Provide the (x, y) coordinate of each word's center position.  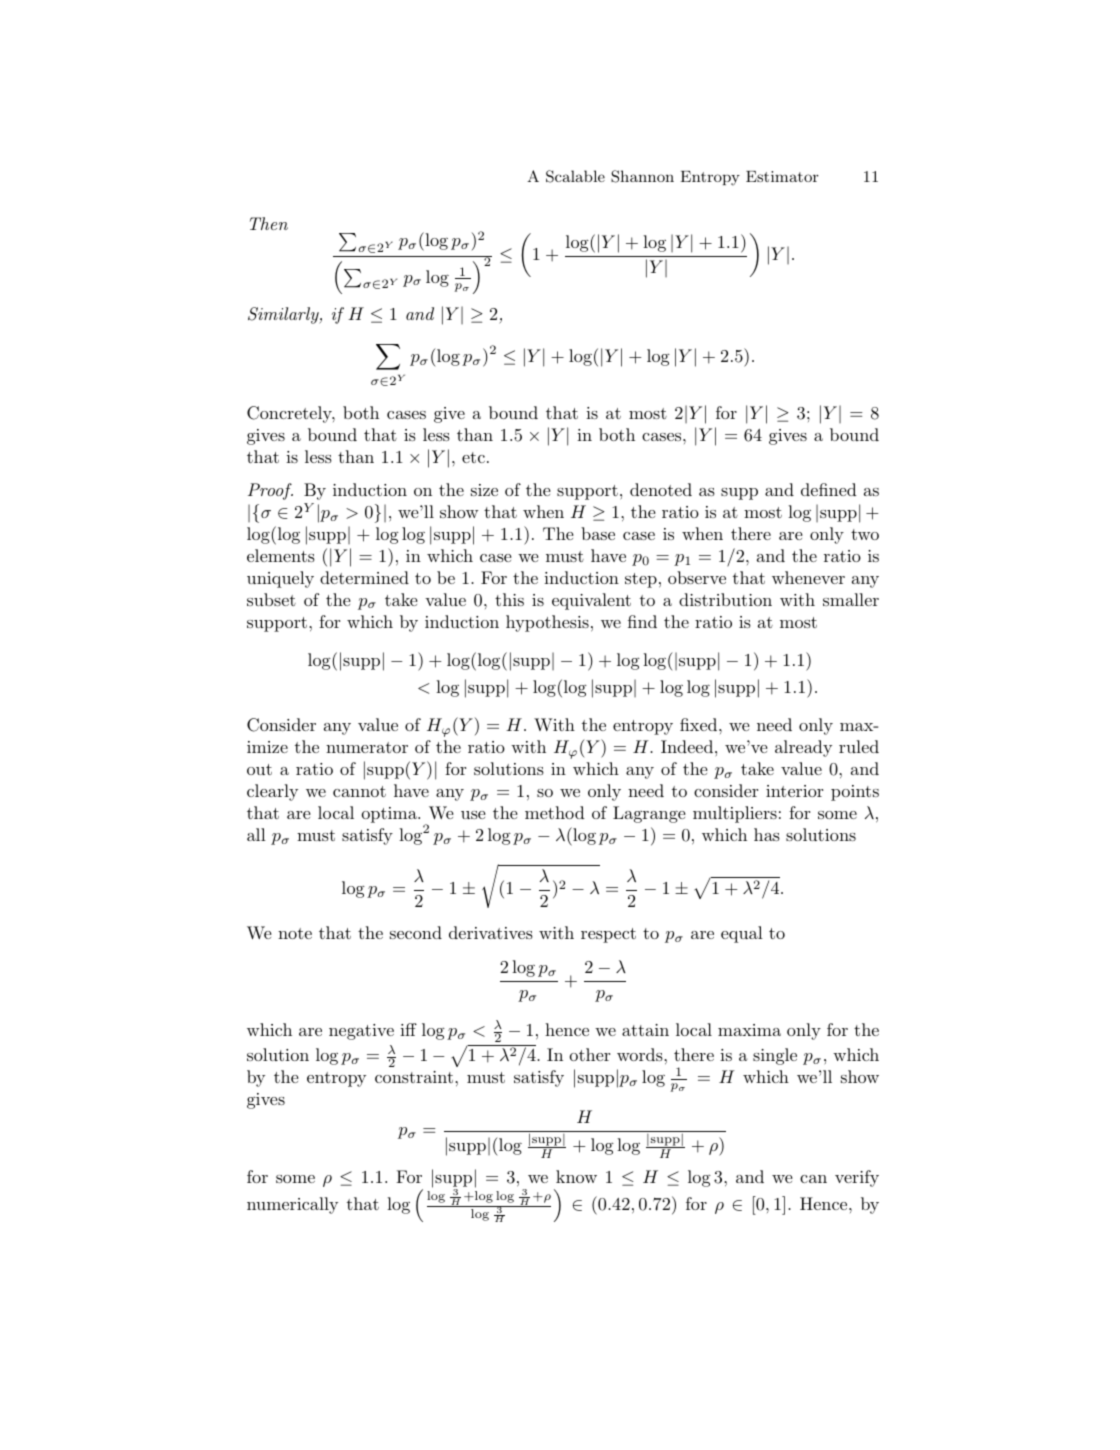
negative (361, 1032)
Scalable (575, 176)
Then (269, 223)
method (555, 812)
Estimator (782, 176)
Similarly (284, 315)
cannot (359, 791)
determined (364, 577)
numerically (292, 1205)
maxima (749, 1030)
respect (608, 935)
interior (794, 791)
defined (829, 489)
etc (473, 457)
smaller (851, 599)
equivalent (591, 601)
